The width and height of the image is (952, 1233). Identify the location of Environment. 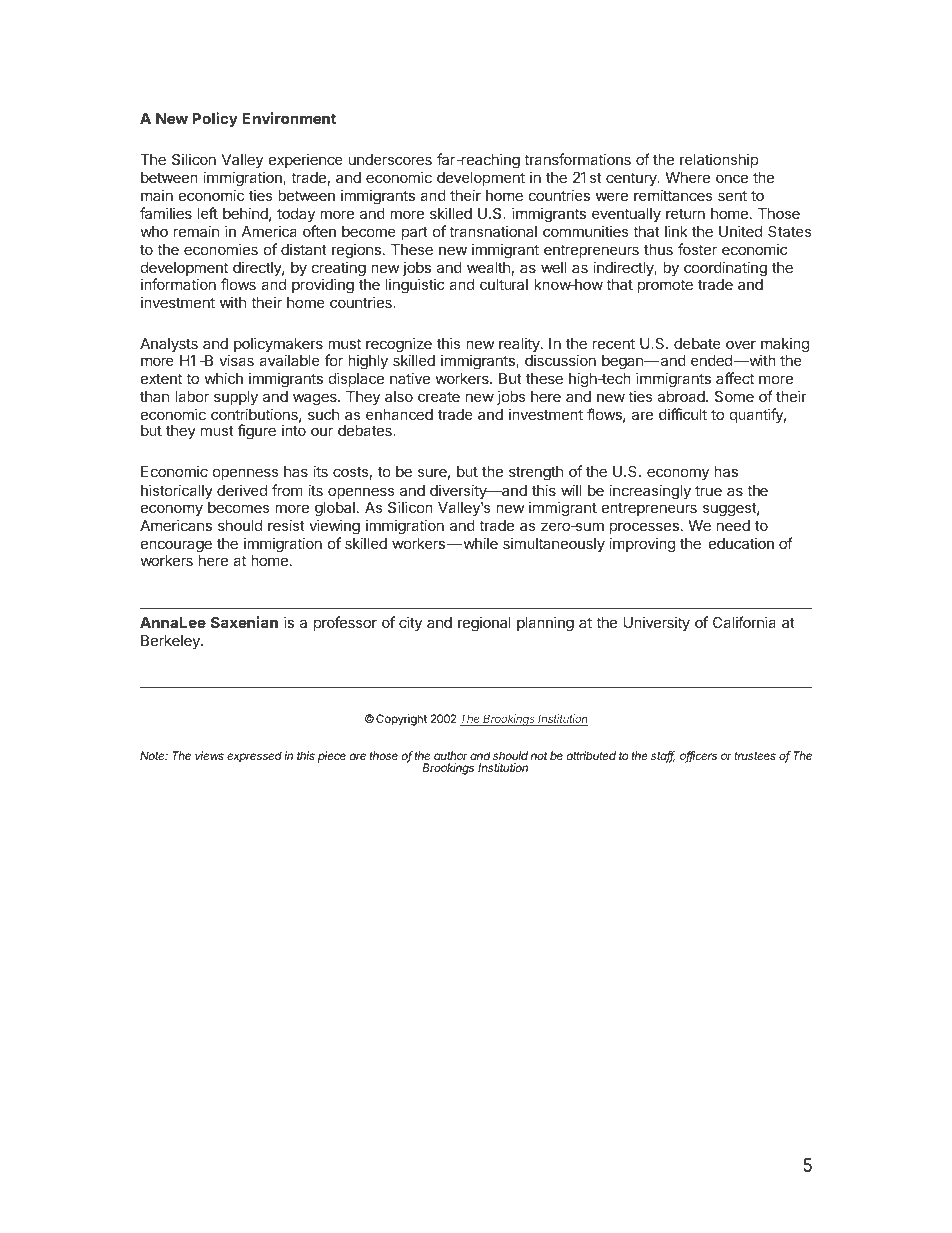
(289, 118).
